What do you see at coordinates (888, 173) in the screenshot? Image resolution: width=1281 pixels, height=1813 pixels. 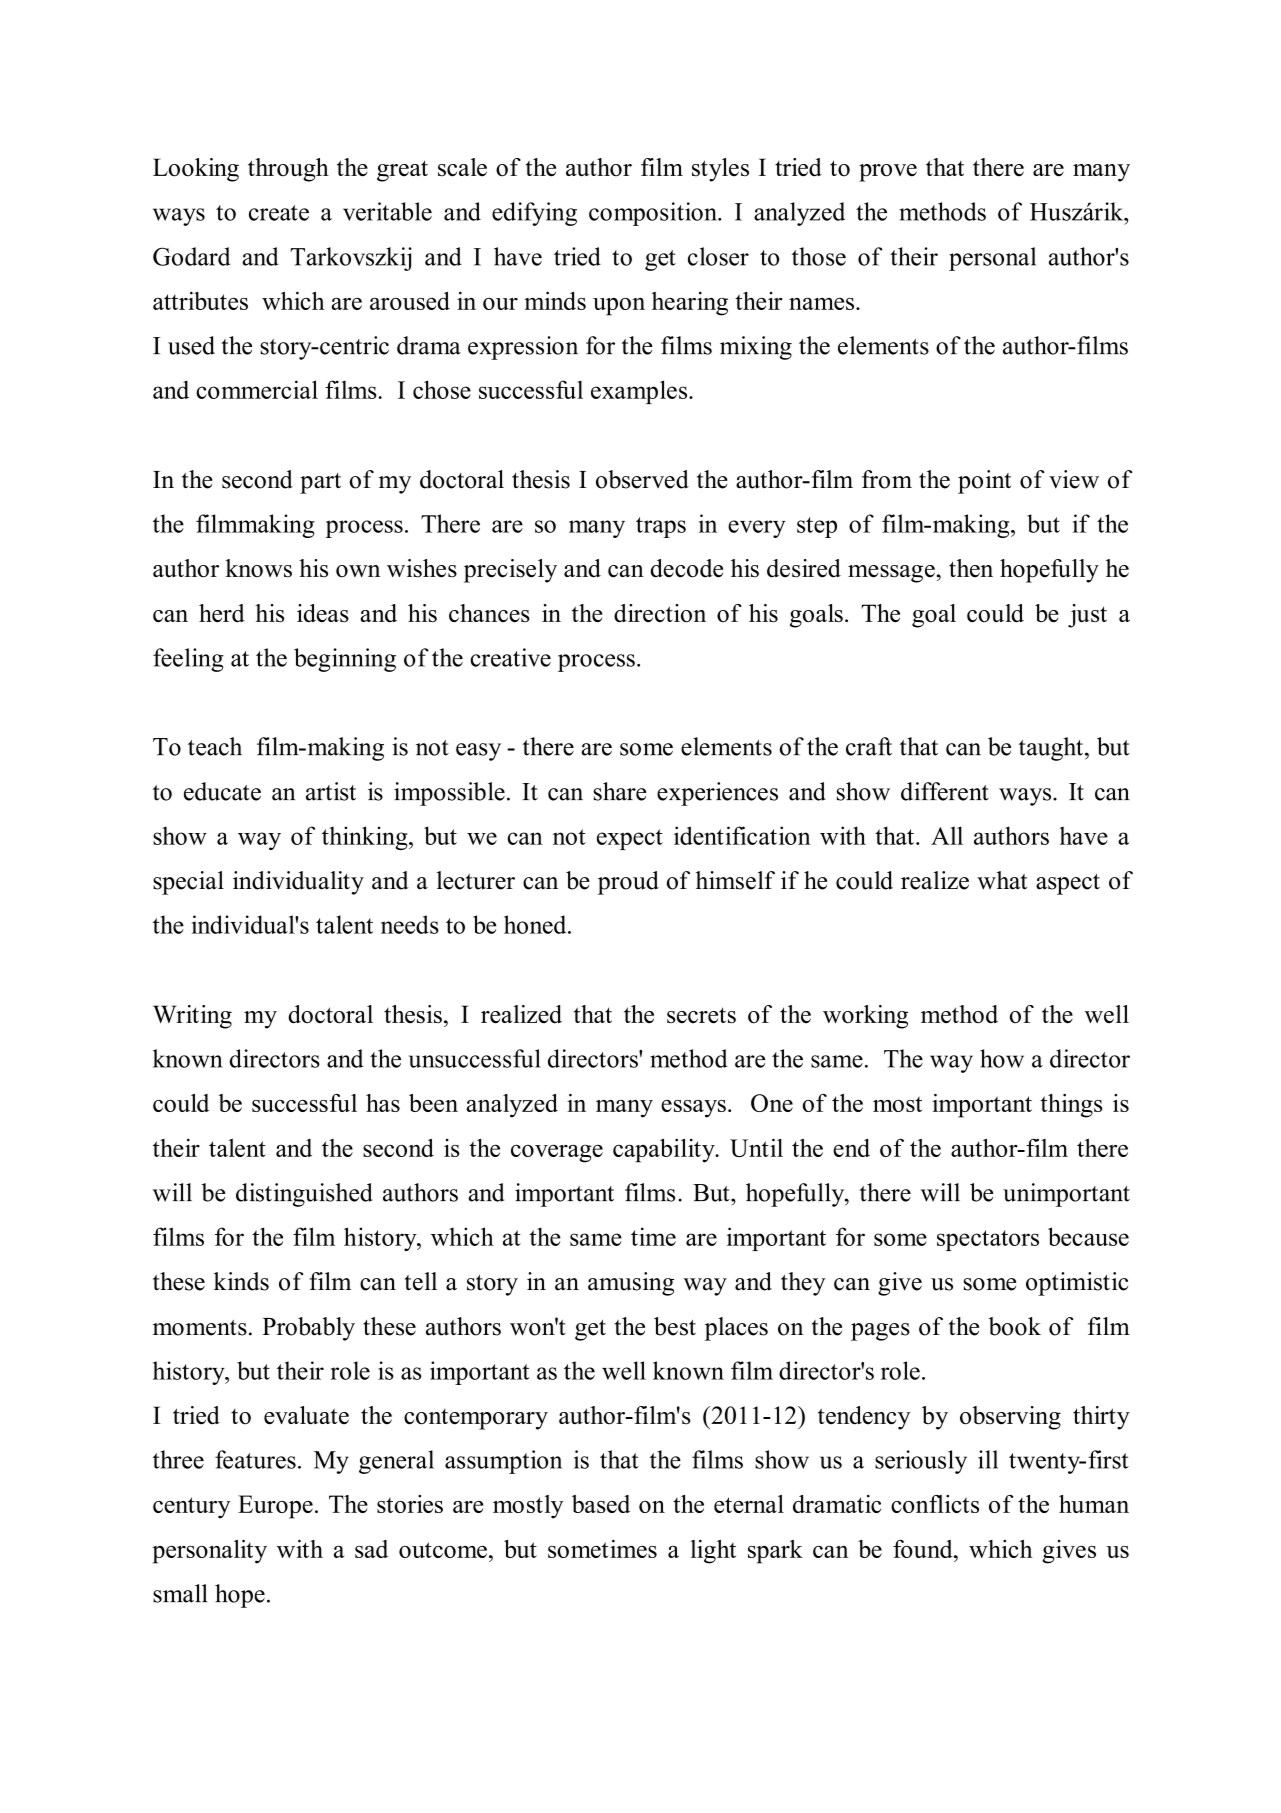 I see `prove` at bounding box center [888, 173].
